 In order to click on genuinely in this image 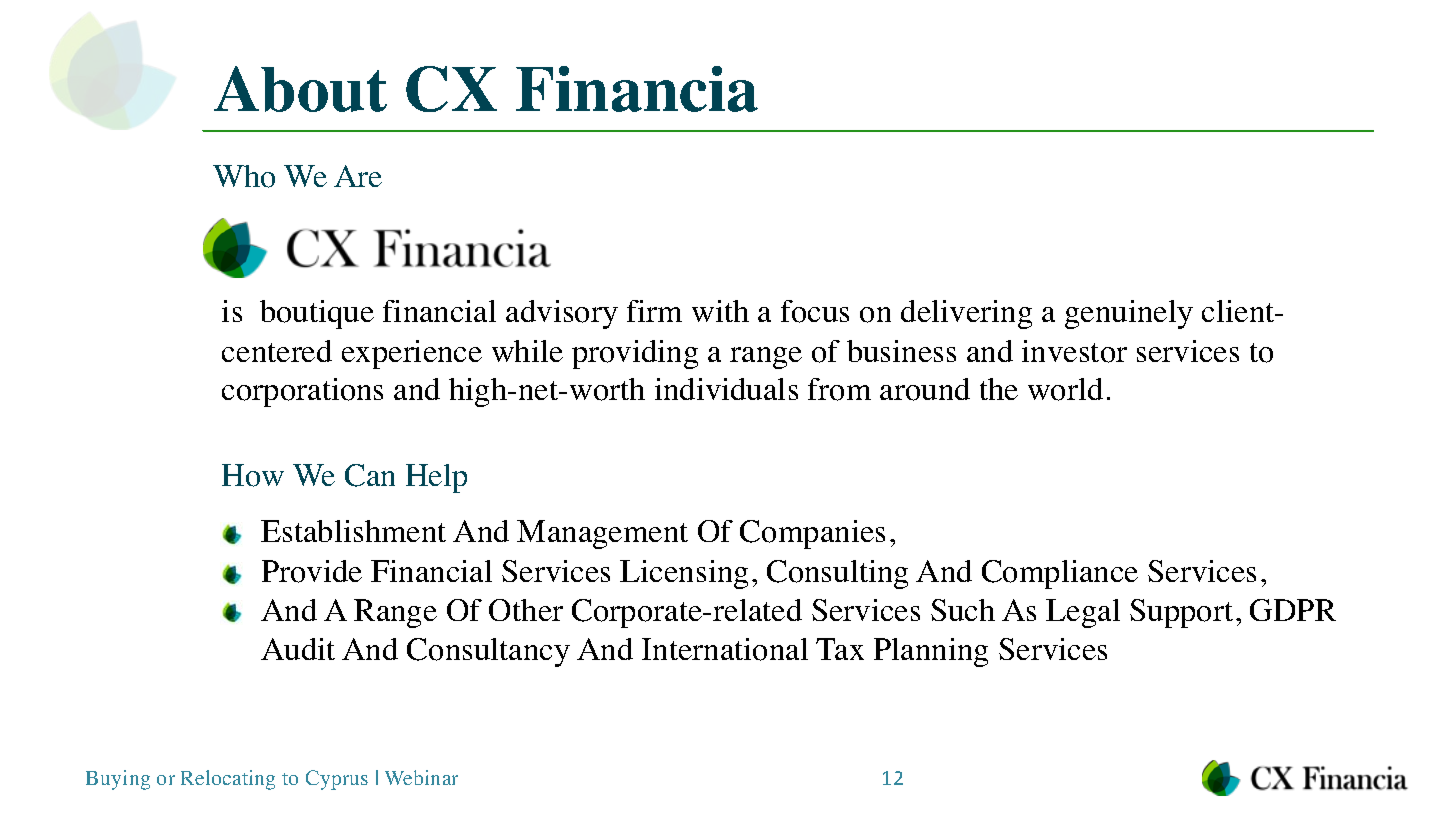, I will do `click(1129, 314)`.
